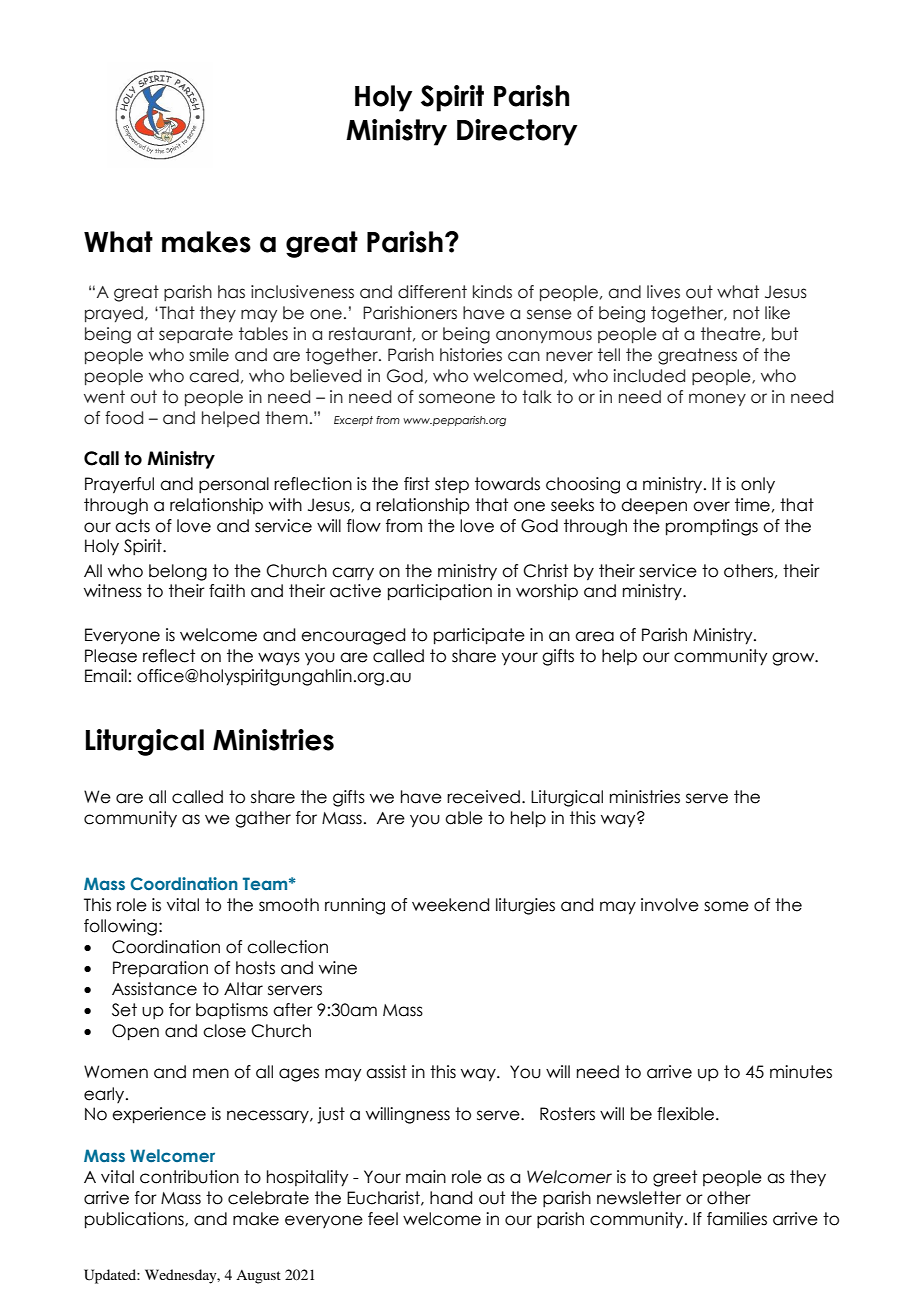  What do you see at coordinates (483, 797) in the image?
I see `received` at bounding box center [483, 797].
